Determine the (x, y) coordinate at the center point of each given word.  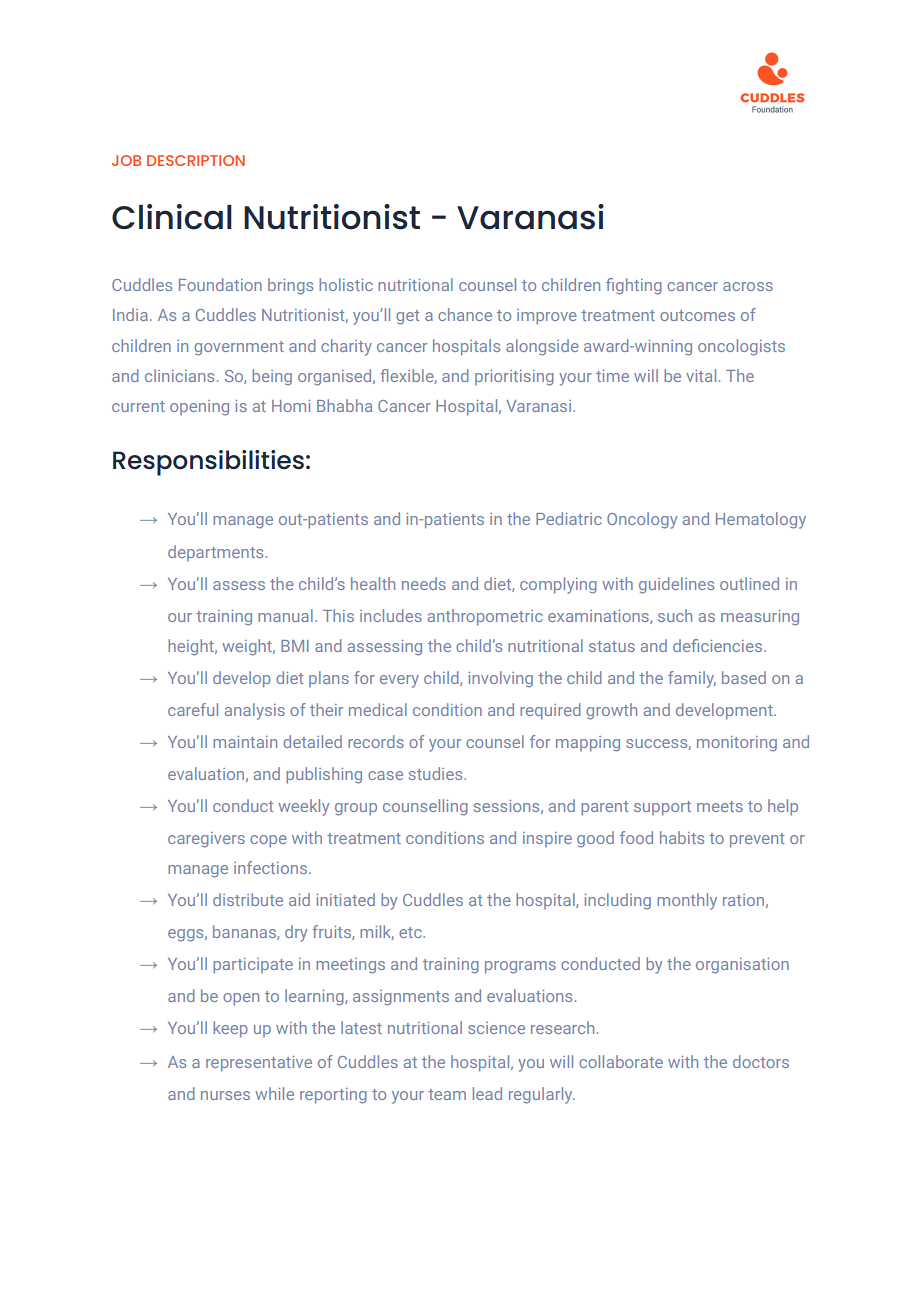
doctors (761, 1061)
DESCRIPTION (196, 160)
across (748, 286)
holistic (346, 284)
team (447, 1094)
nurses (225, 1095)
